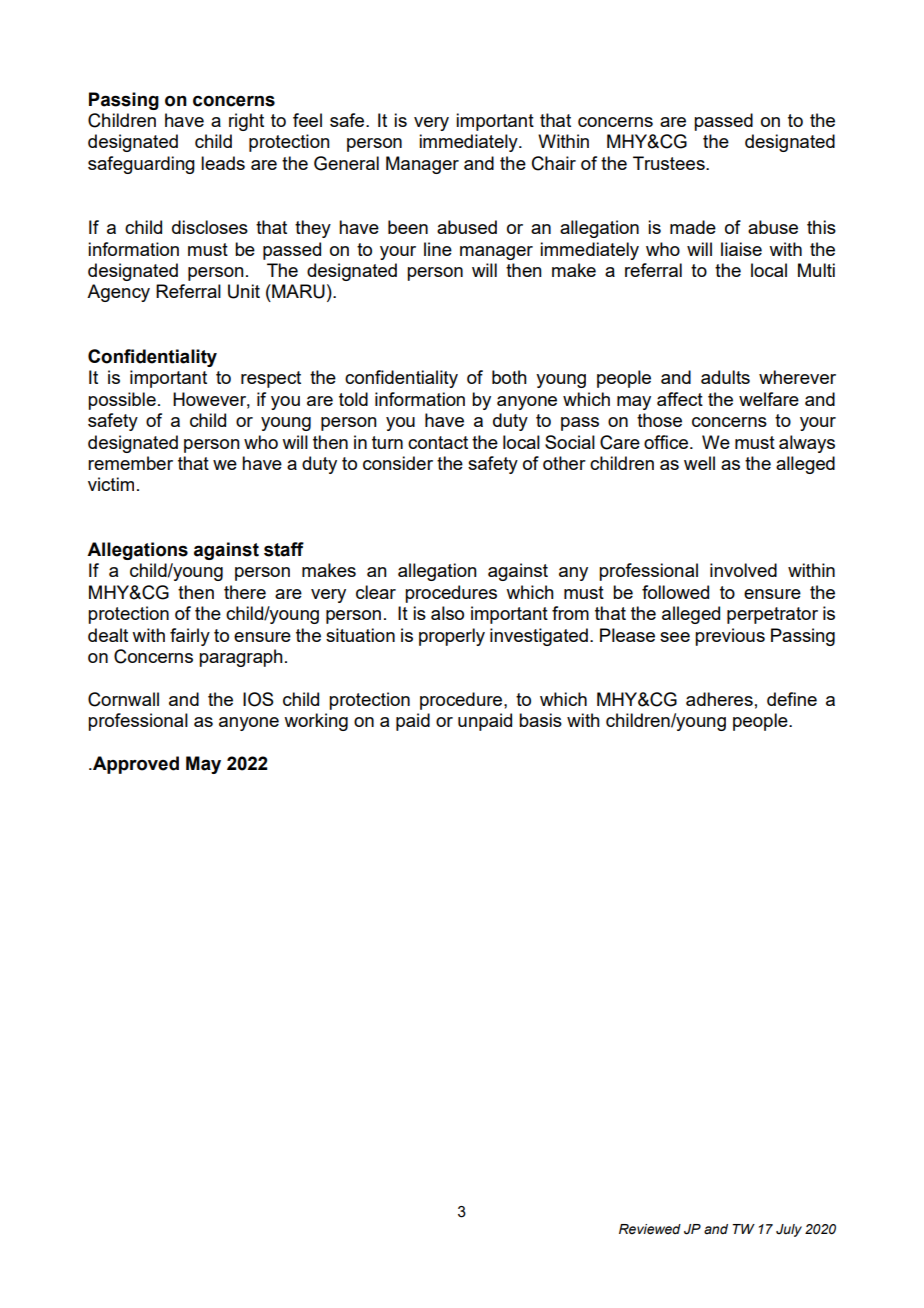  What do you see at coordinates (554, 163) in the image?
I see `Chair` at bounding box center [554, 163].
